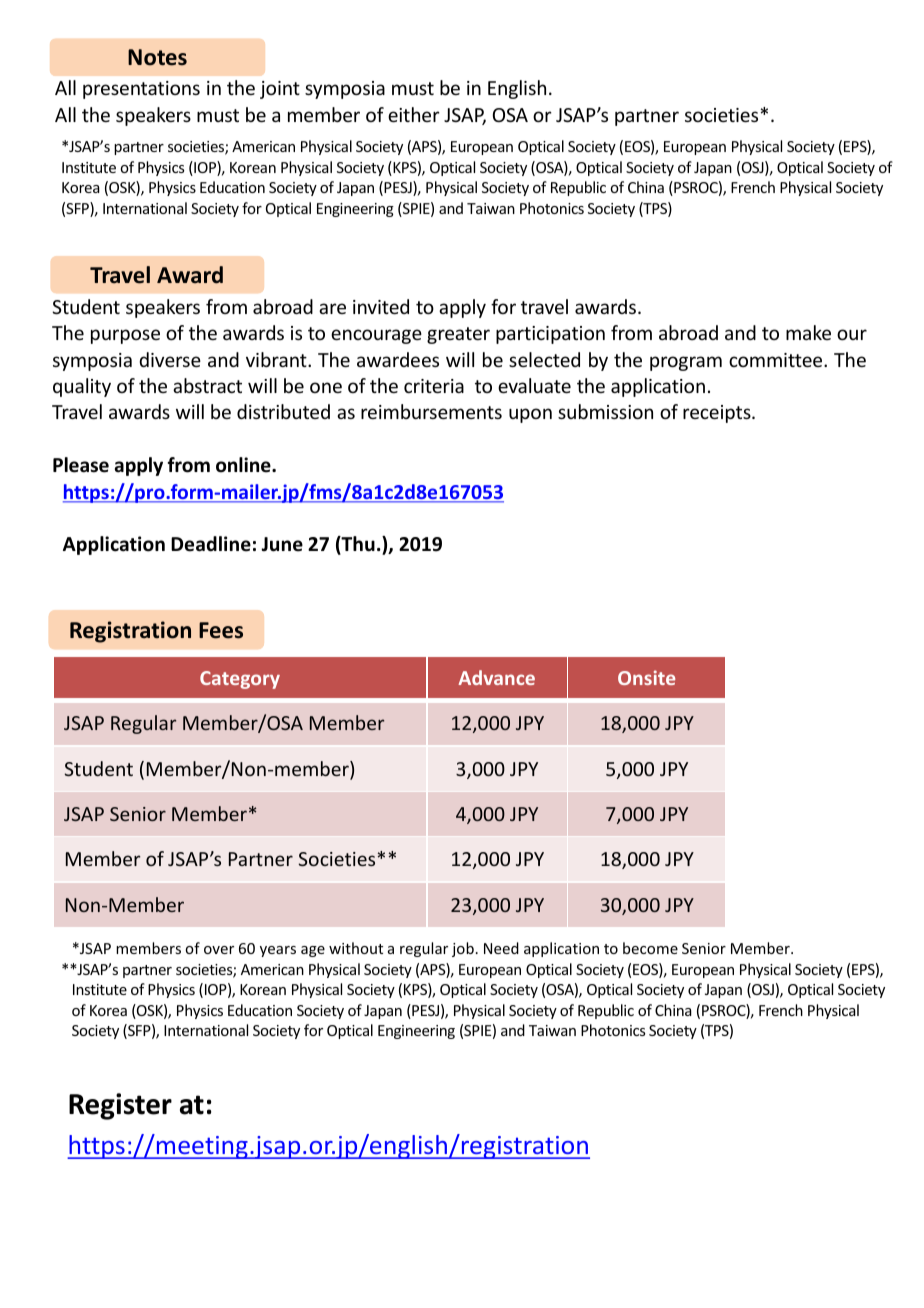 This screenshot has height=1308, width=924. What do you see at coordinates (120, 1106) in the screenshot?
I see `Register` at bounding box center [120, 1106].
